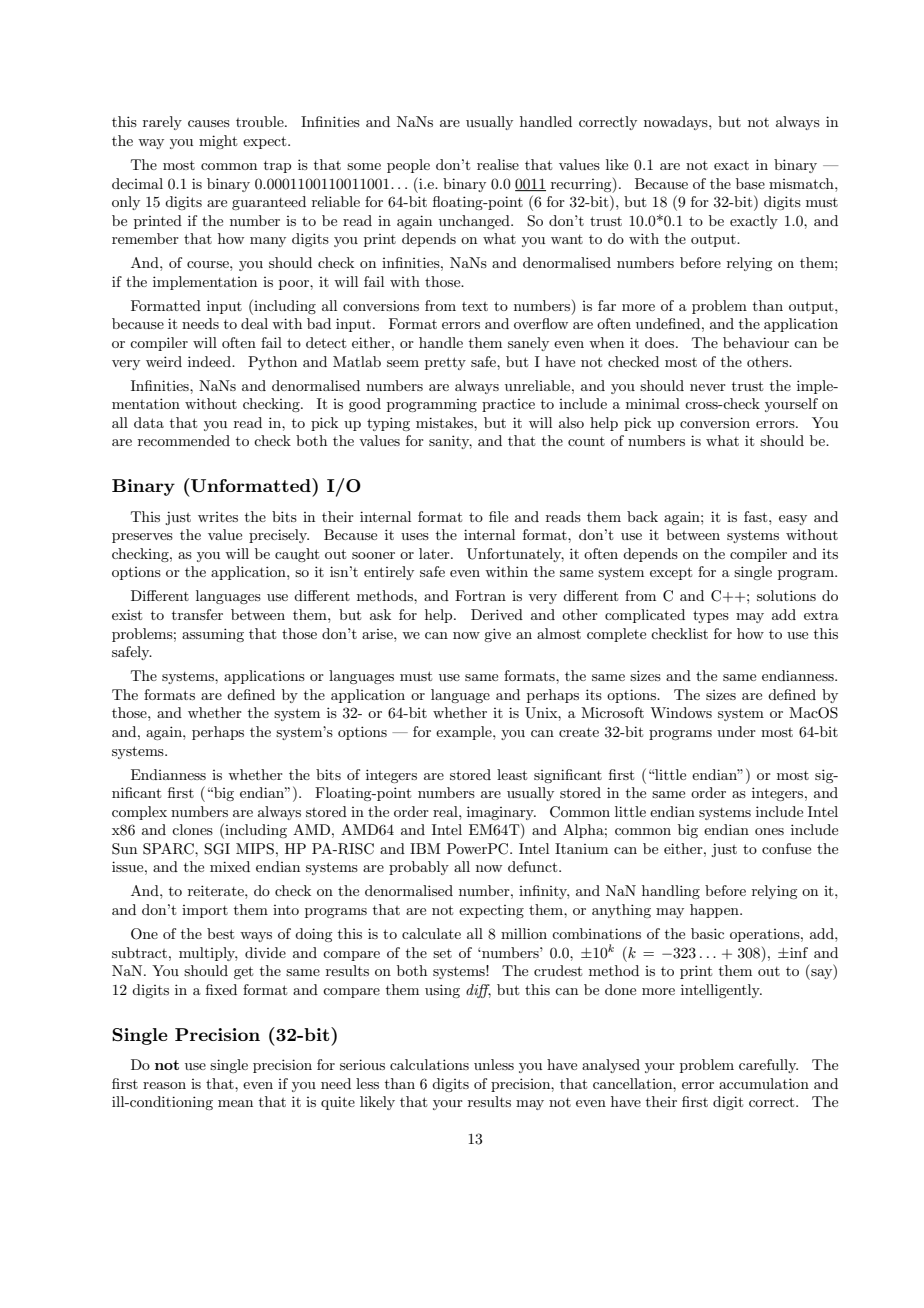  I want to click on least, so click(512, 774).
